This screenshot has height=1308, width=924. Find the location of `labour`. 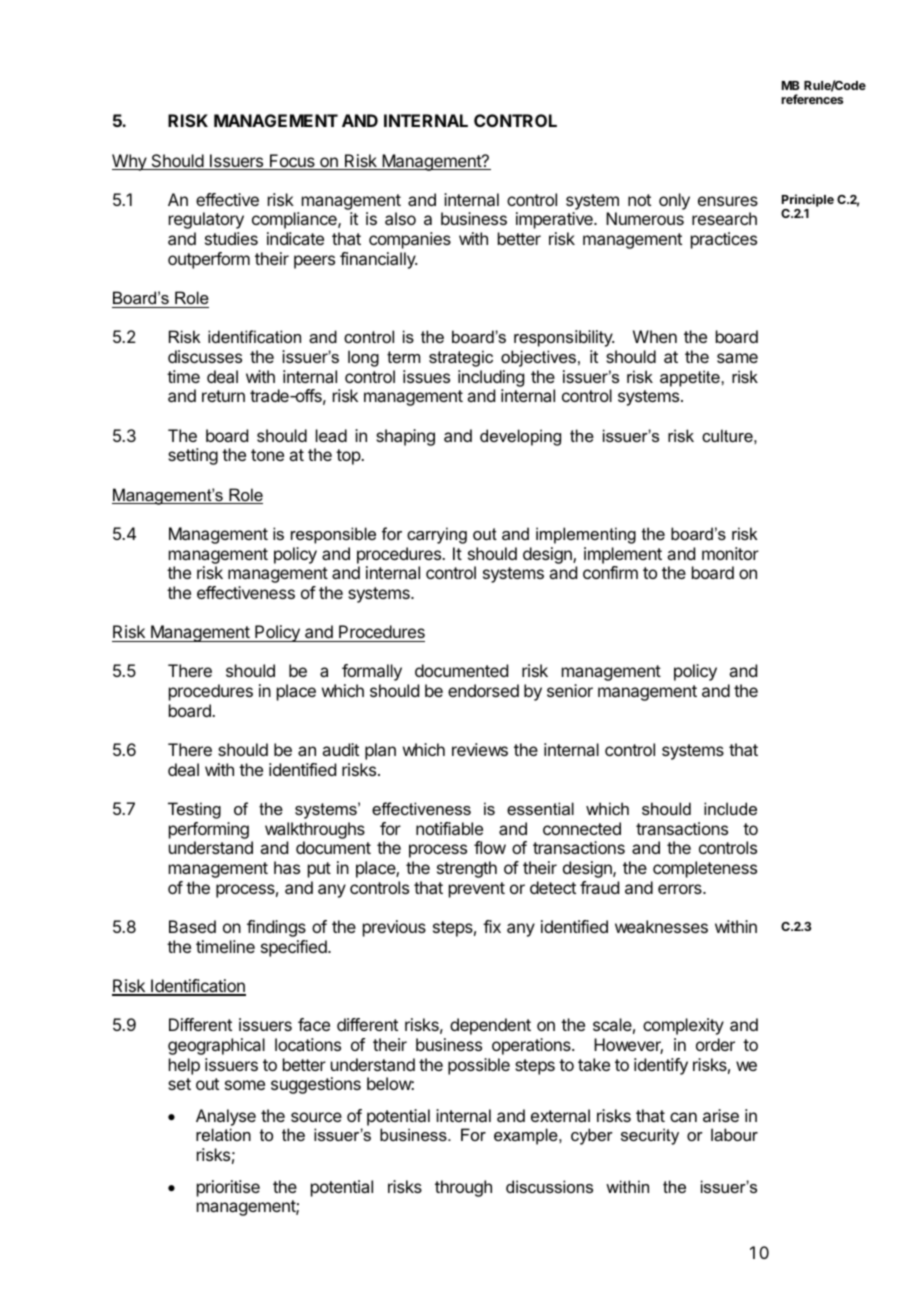

labour is located at coordinates (734, 1134).
